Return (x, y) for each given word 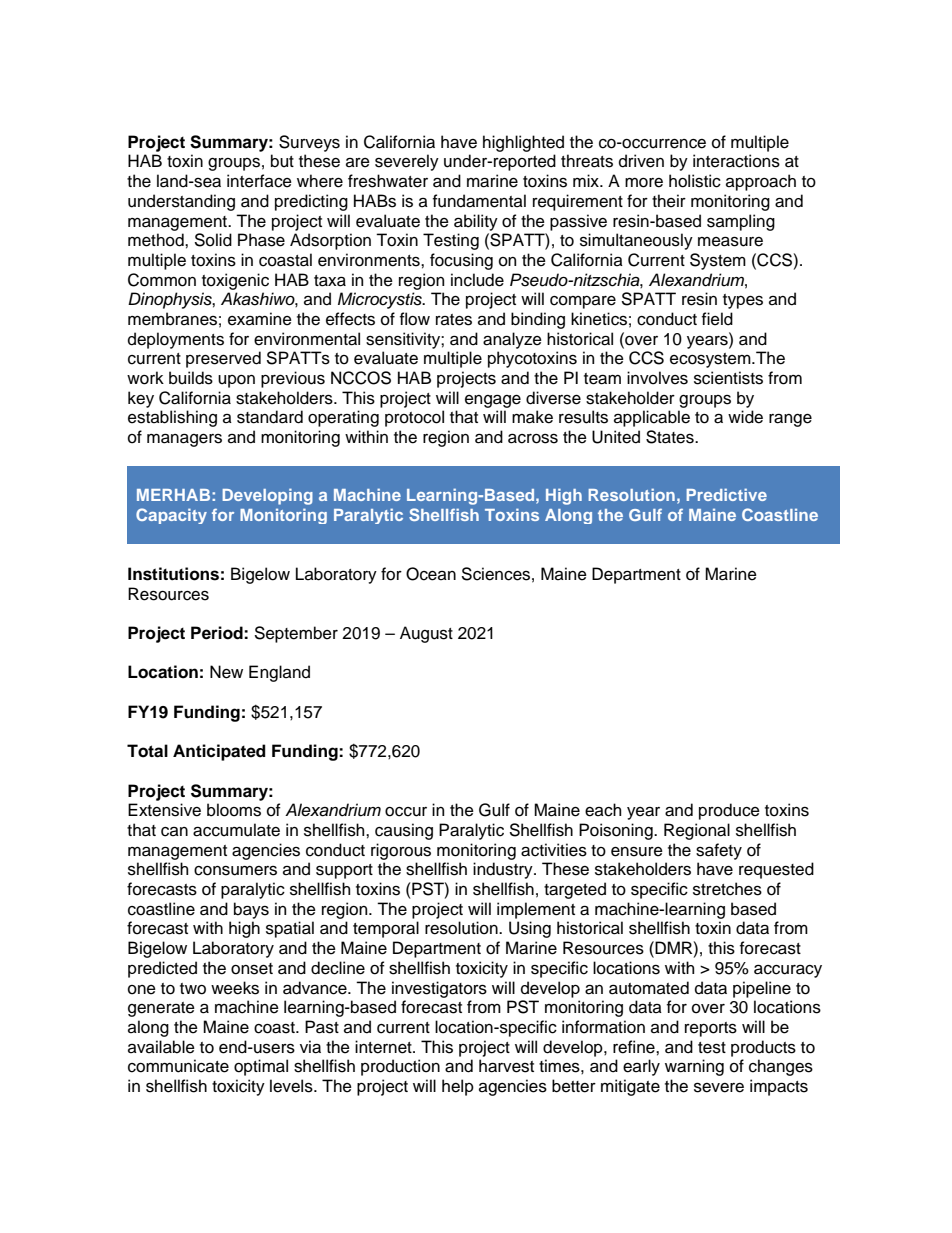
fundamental (479, 201)
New (226, 672)
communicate (178, 1066)
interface (259, 181)
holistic (695, 181)
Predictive (726, 494)
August (426, 634)
